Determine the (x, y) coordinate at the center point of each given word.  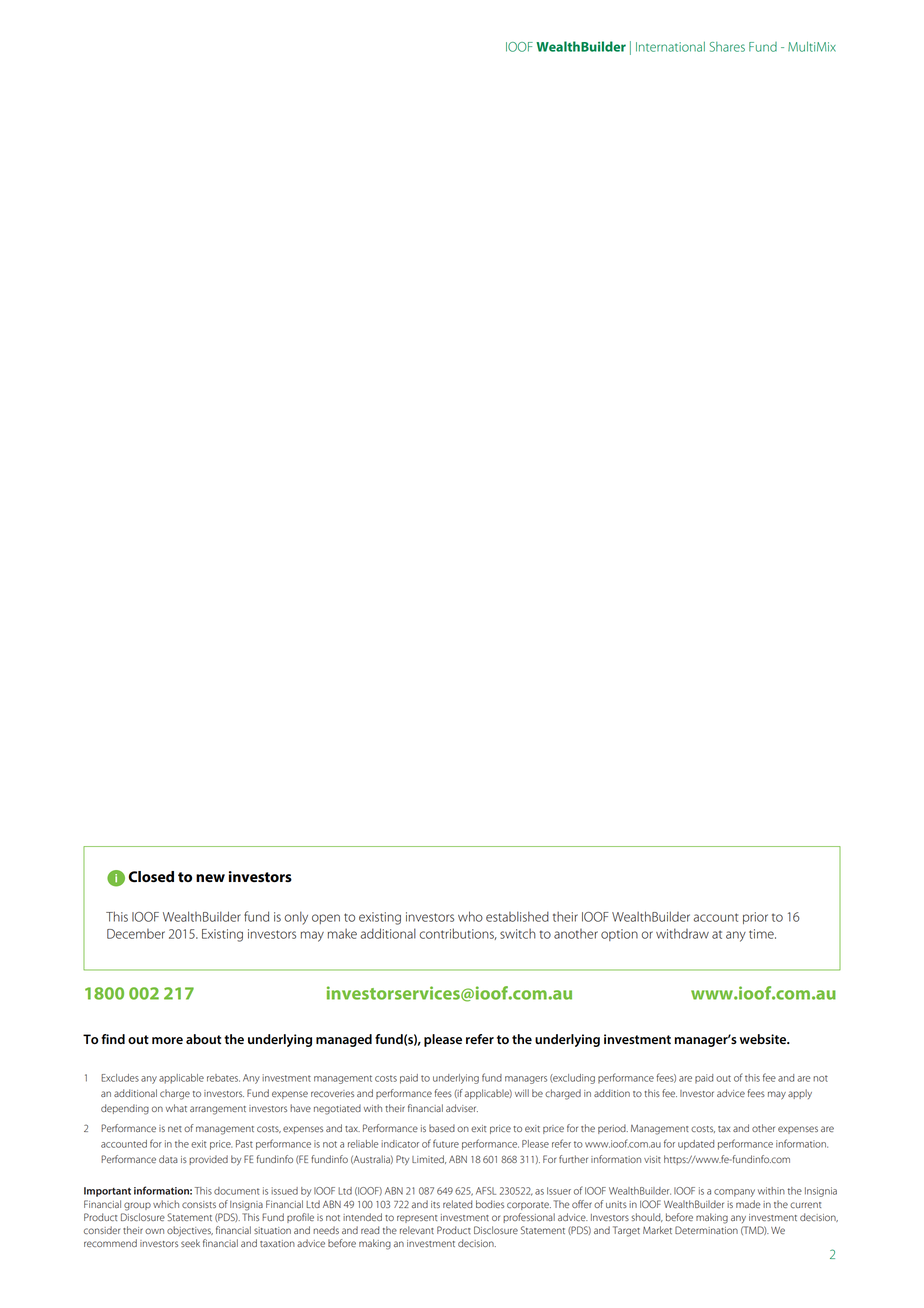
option (619, 935)
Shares (727, 47)
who (470, 916)
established (517, 916)
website (764, 1039)
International (670, 47)
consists (199, 1204)
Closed (151, 877)
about (203, 1039)
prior (755, 918)
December (136, 934)
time (762, 934)
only (296, 918)
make (342, 934)
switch (518, 933)
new (210, 878)
